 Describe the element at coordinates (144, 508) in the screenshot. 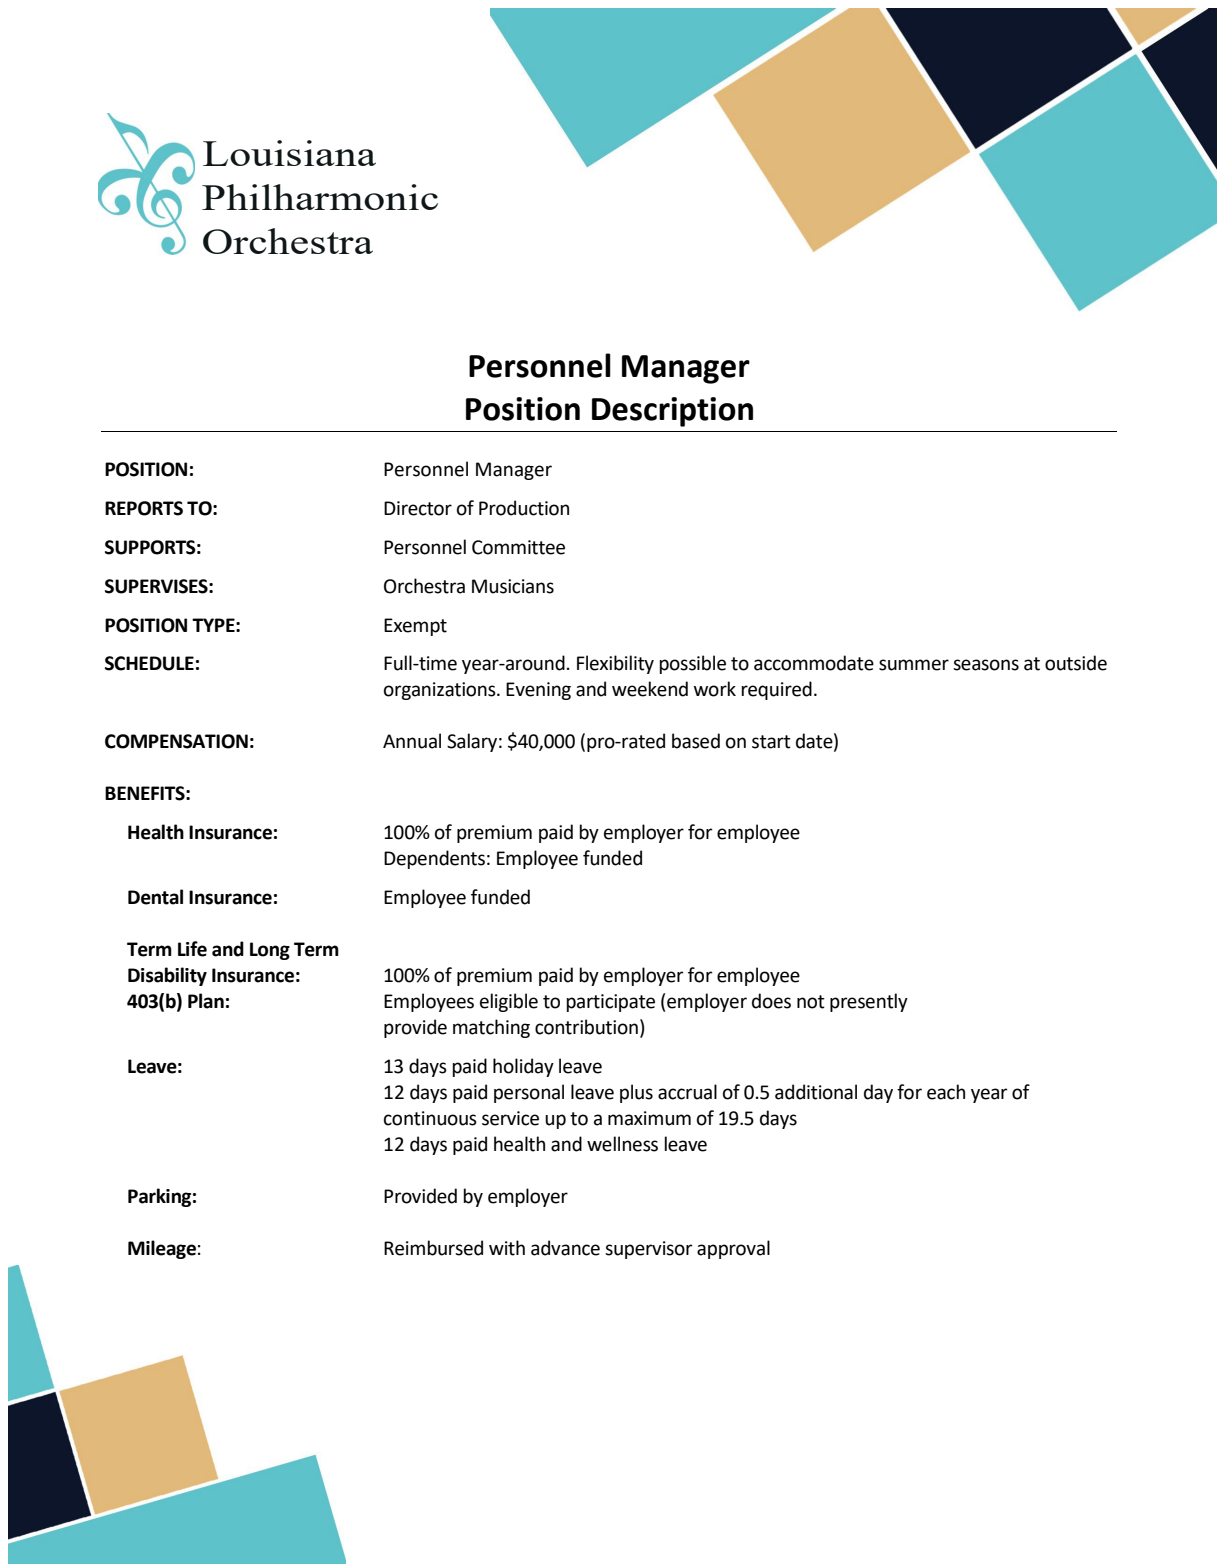

I see `REPORTS` at that location.
